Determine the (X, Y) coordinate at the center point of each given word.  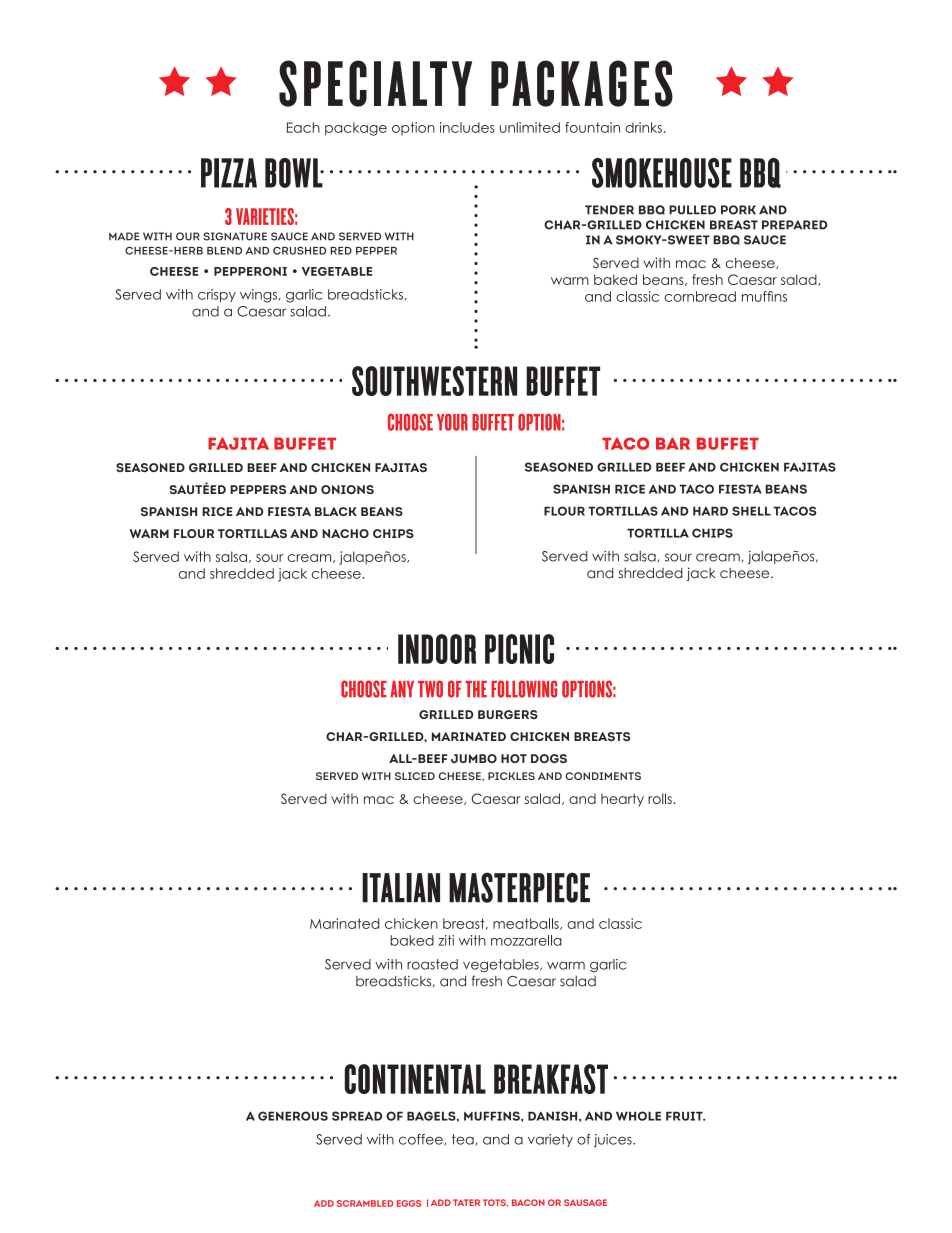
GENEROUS (293, 1116)
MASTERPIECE (519, 887)
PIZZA (229, 173)
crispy (217, 295)
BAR (673, 443)
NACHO (345, 533)
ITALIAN (401, 888)
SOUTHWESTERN (434, 381)
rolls (661, 798)
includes (467, 127)
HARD (710, 511)
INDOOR (437, 649)
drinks (643, 127)
